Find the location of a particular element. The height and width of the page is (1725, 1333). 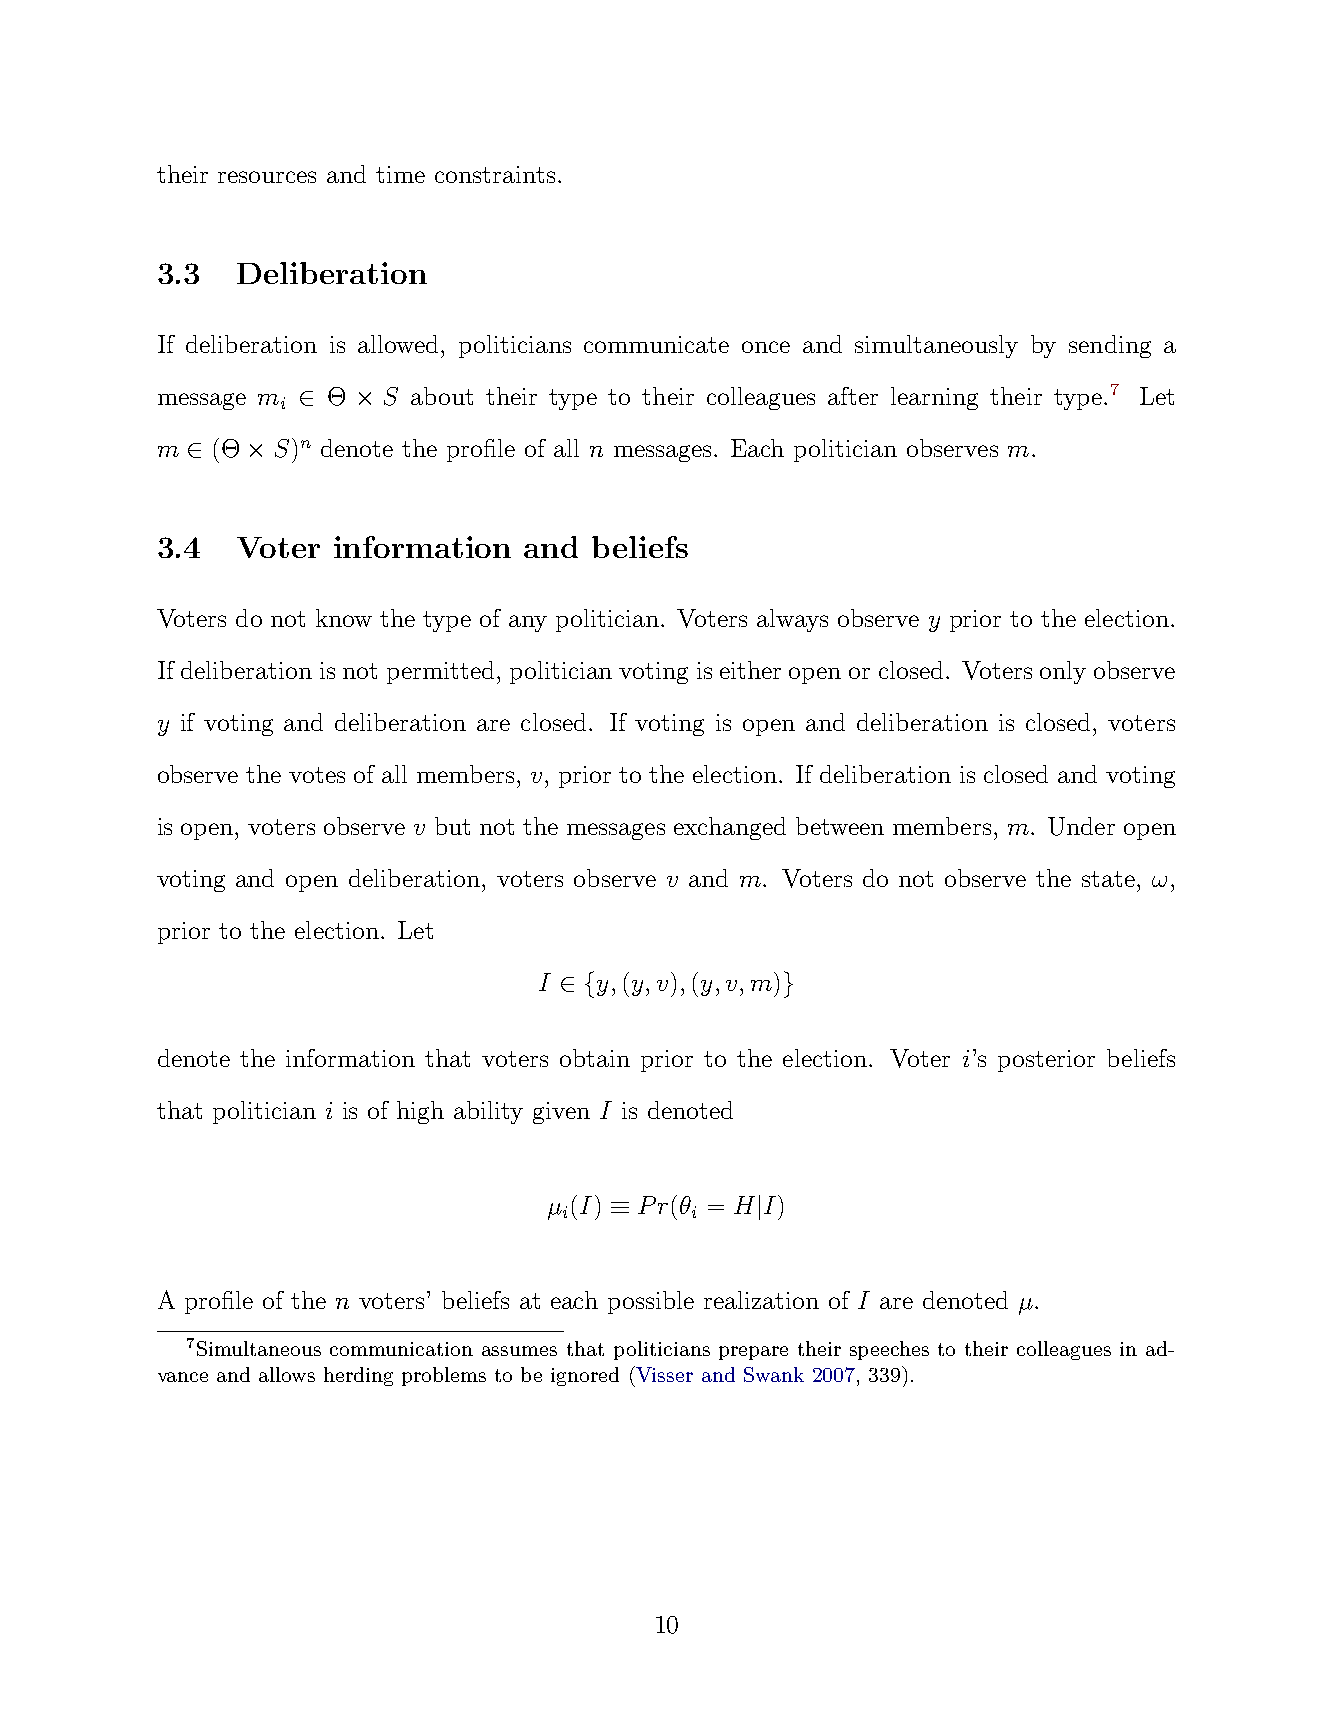

votes is located at coordinates (317, 775).
